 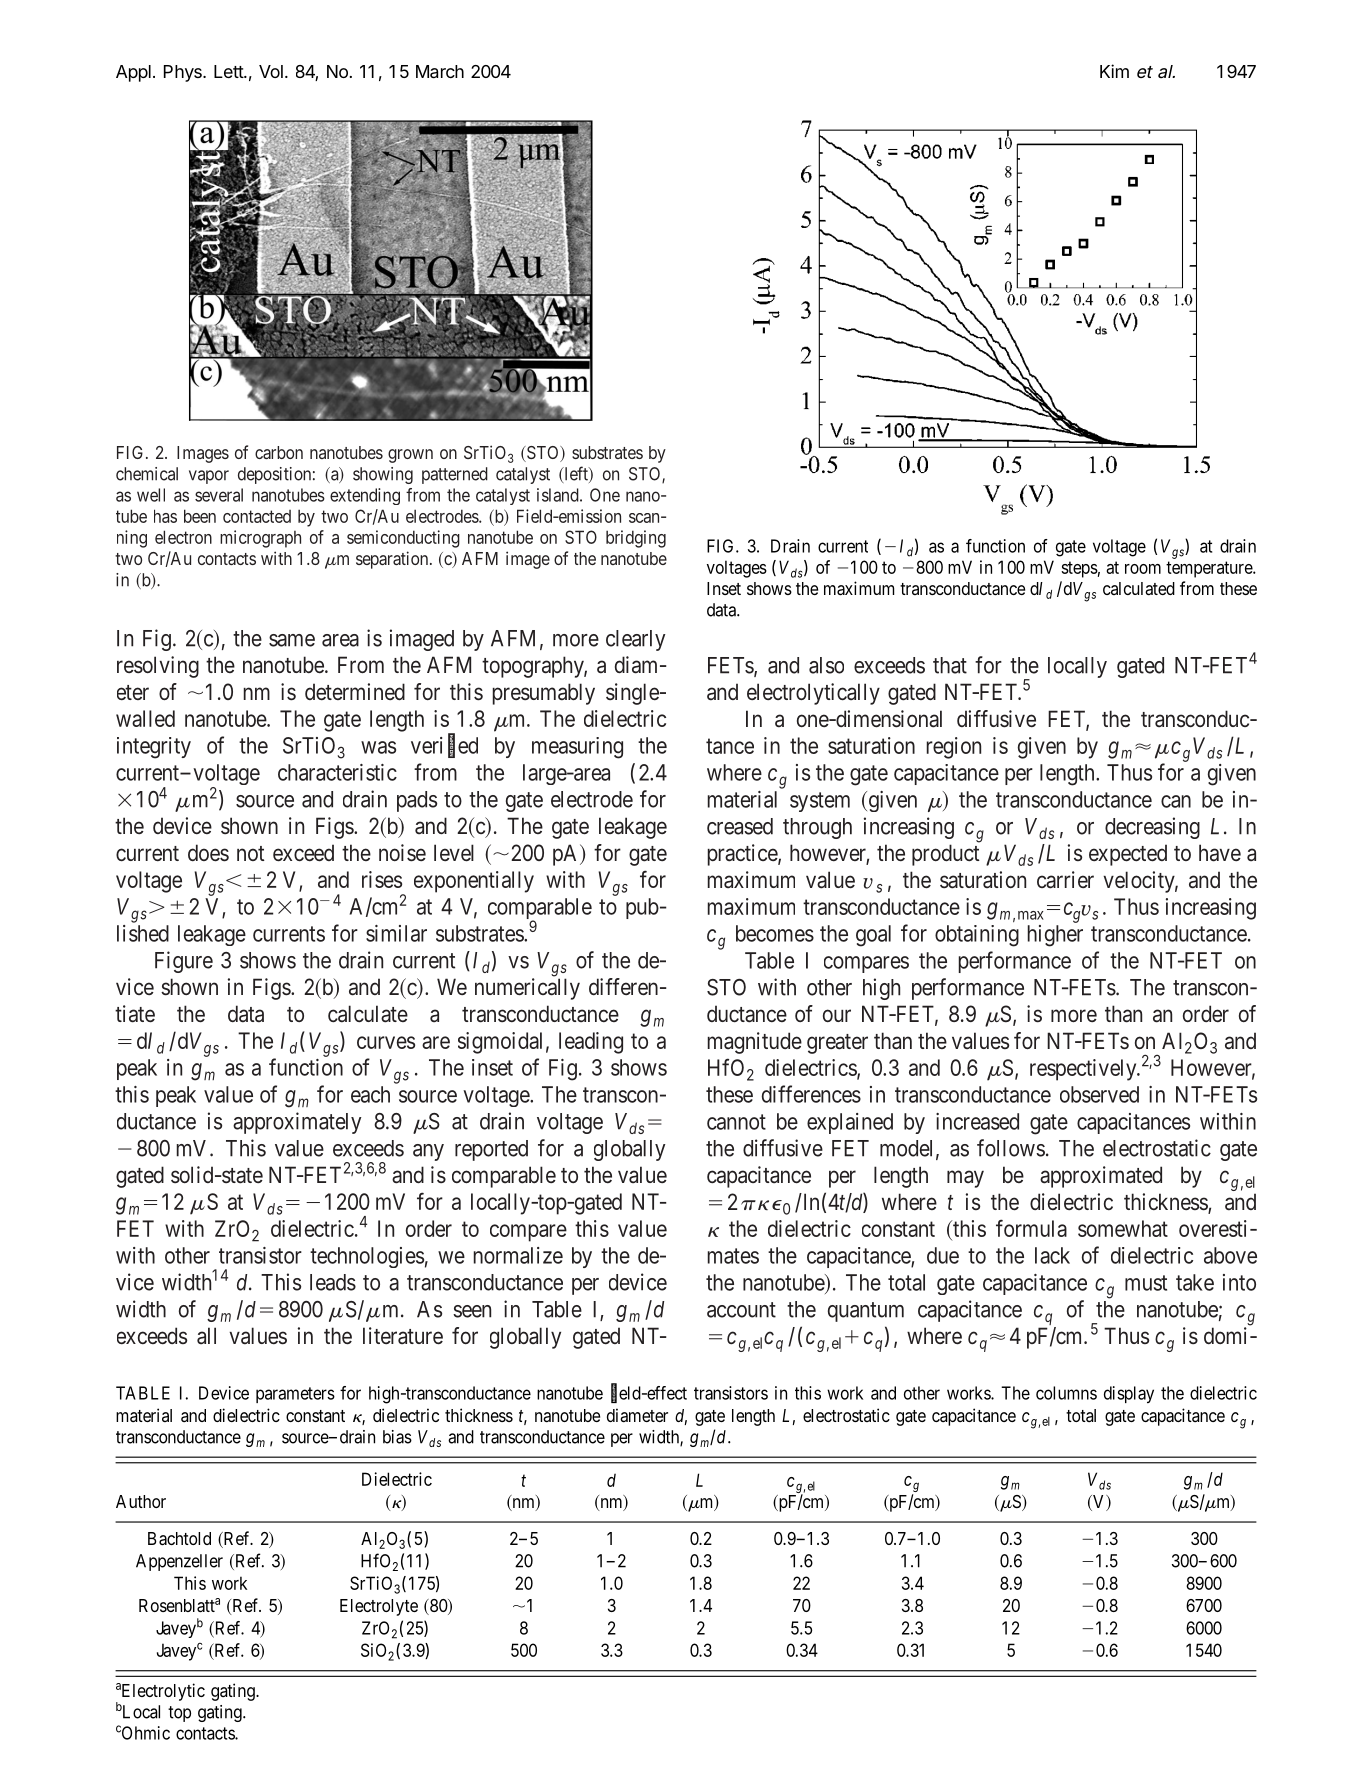 What do you see at coordinates (337, 772) in the screenshot?
I see `characteristic` at bounding box center [337, 772].
